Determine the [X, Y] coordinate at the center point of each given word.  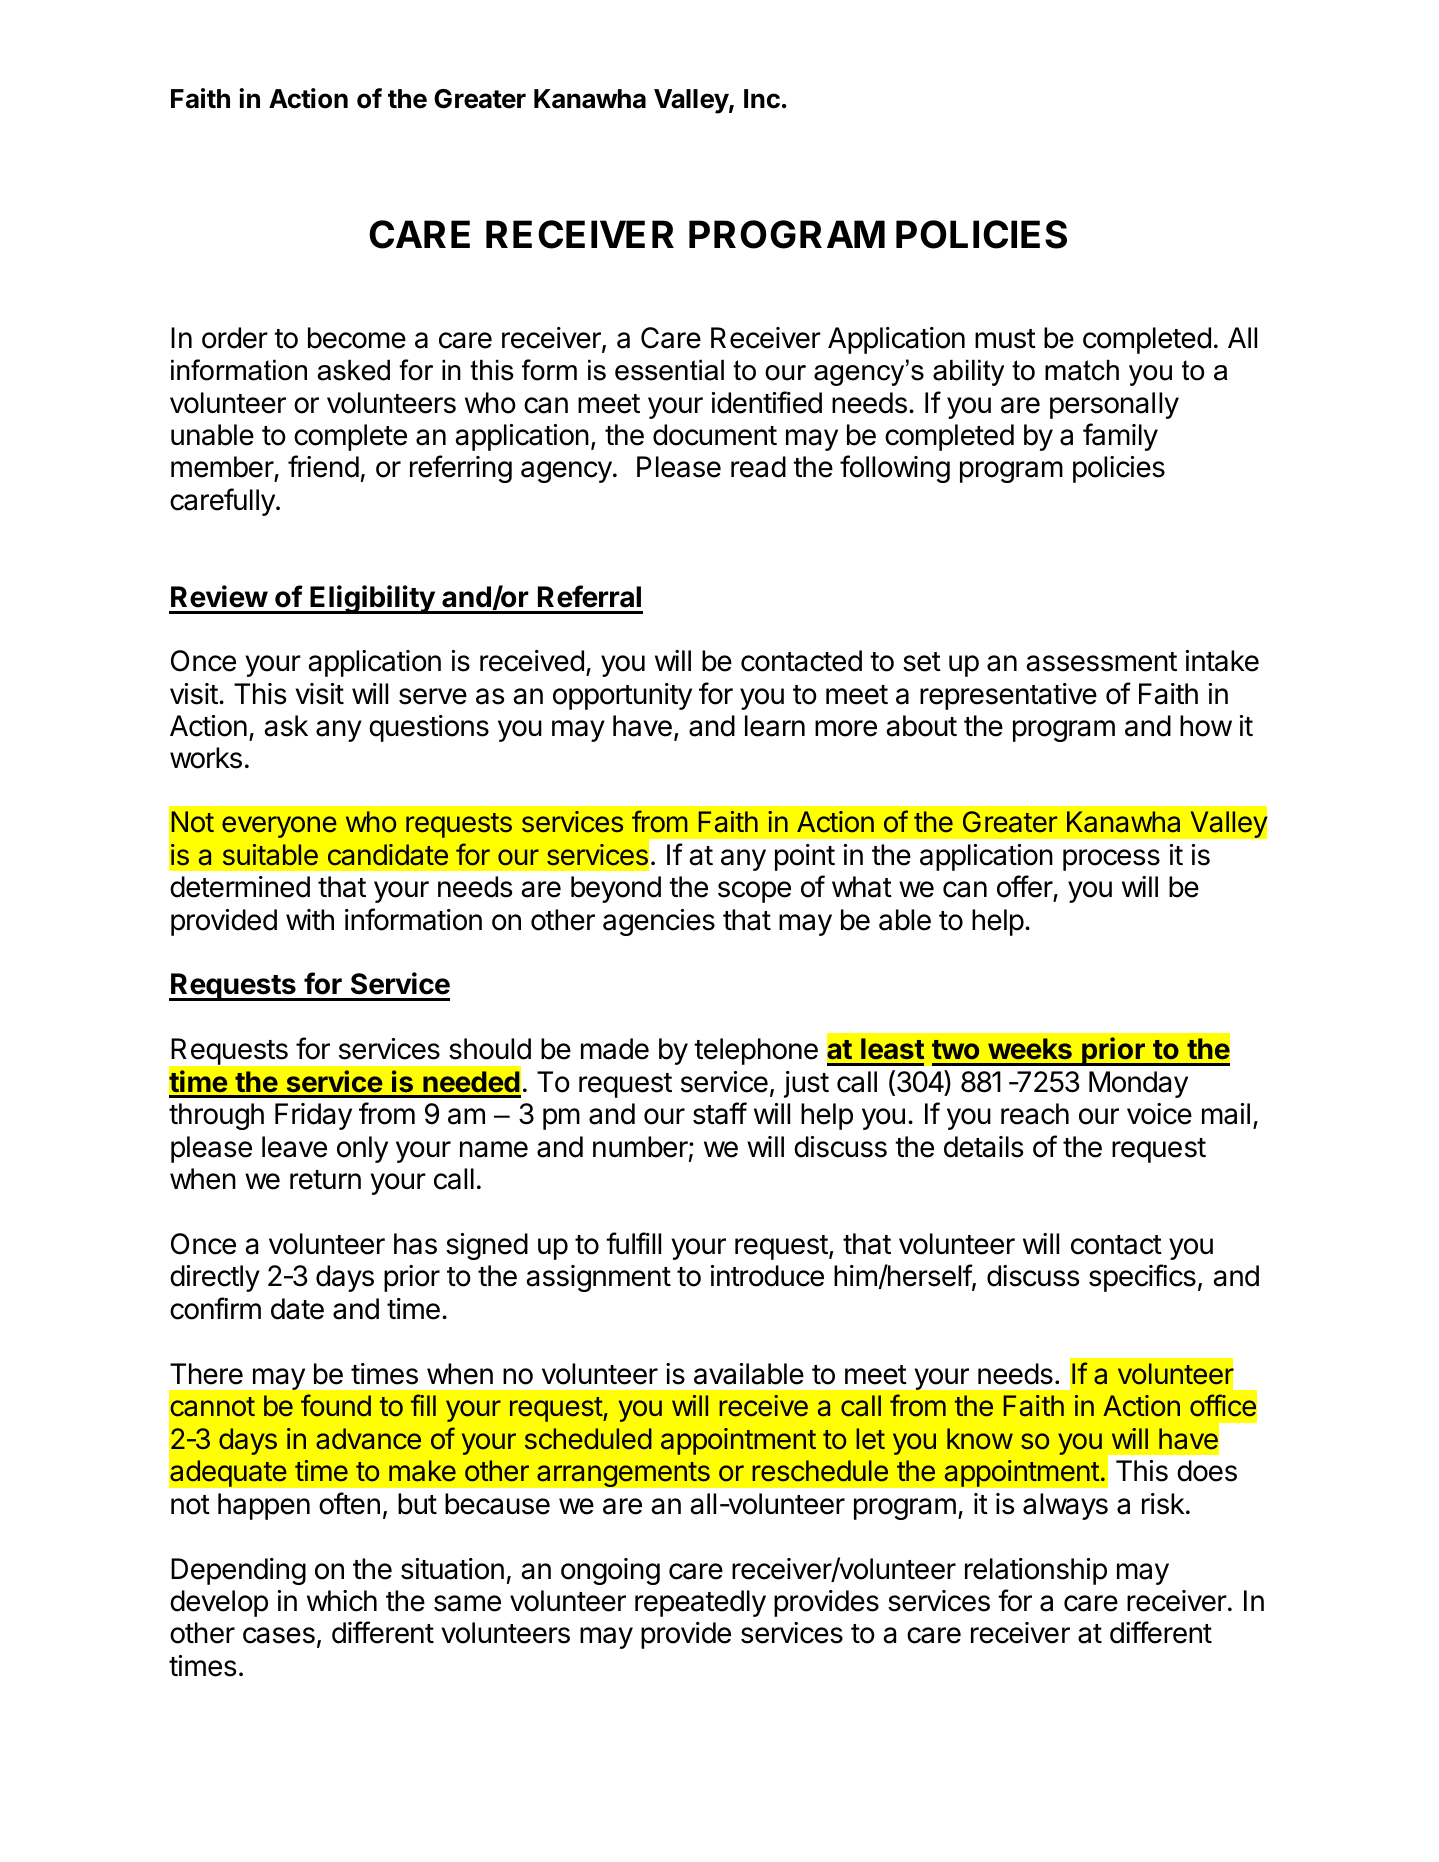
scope [754, 892]
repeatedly [700, 1603]
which [342, 1601]
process [1111, 860]
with [310, 919]
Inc [762, 99]
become [357, 338]
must [1005, 339]
